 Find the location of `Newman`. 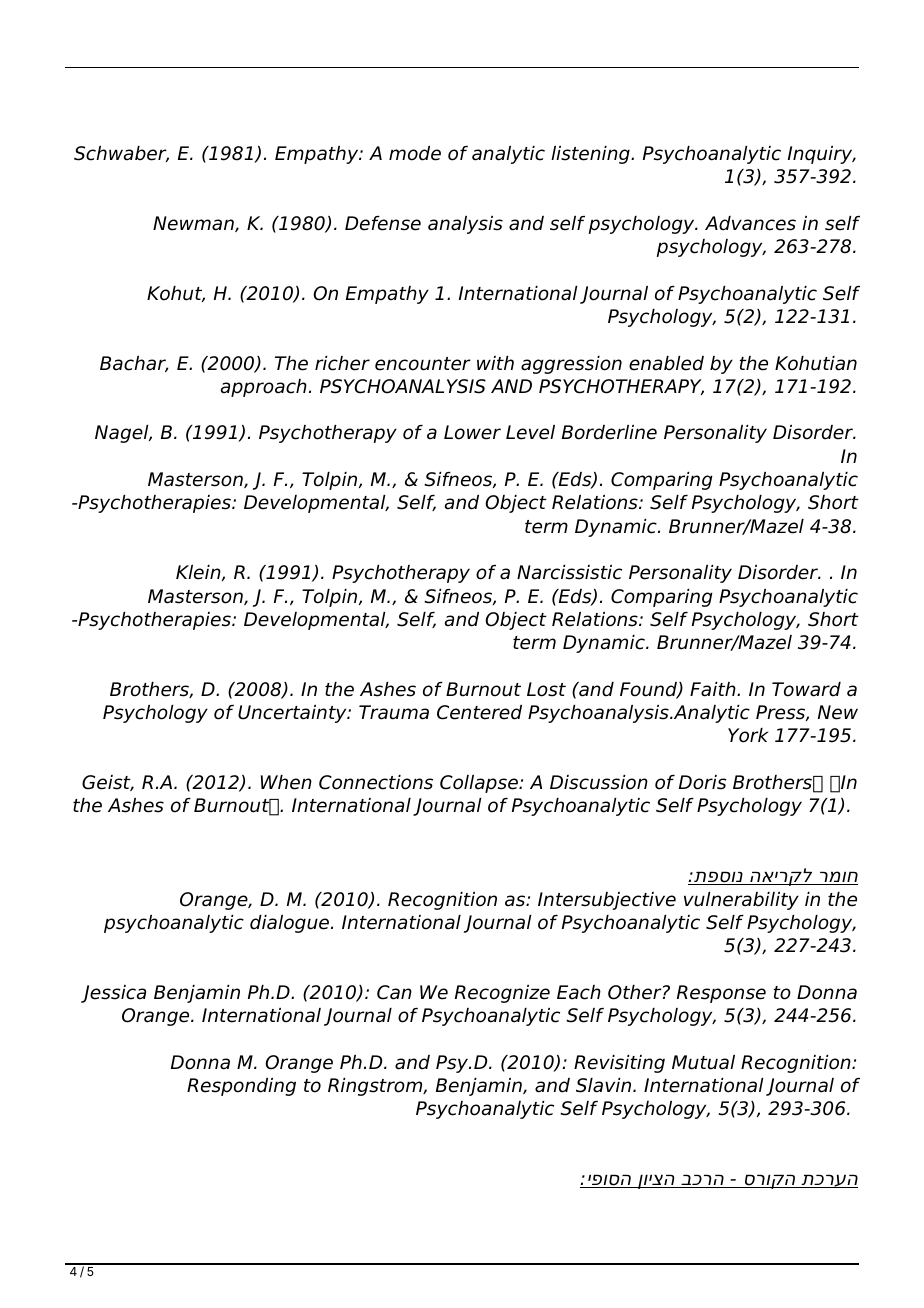

Newman is located at coordinates (194, 224).
